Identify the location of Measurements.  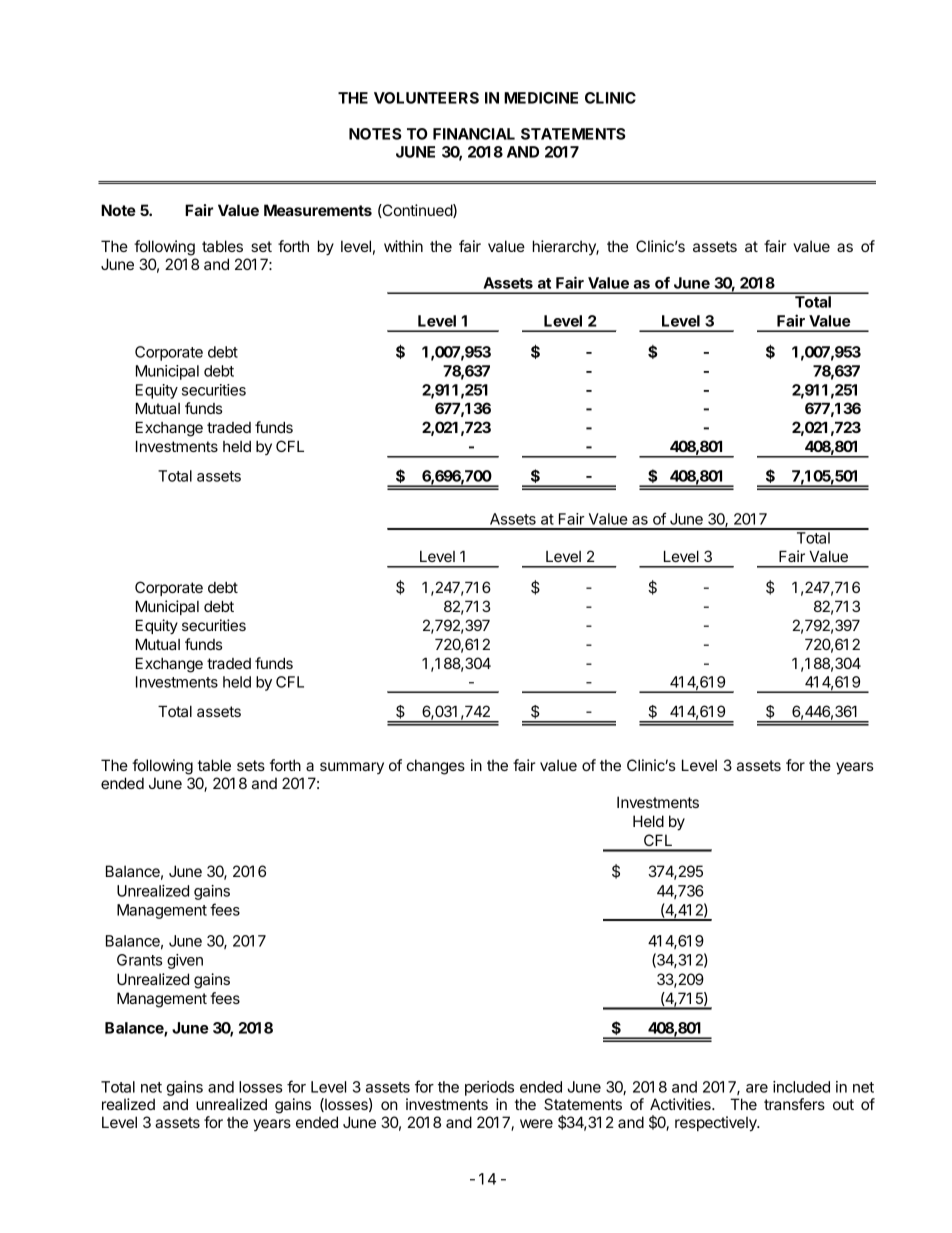
(318, 210).
